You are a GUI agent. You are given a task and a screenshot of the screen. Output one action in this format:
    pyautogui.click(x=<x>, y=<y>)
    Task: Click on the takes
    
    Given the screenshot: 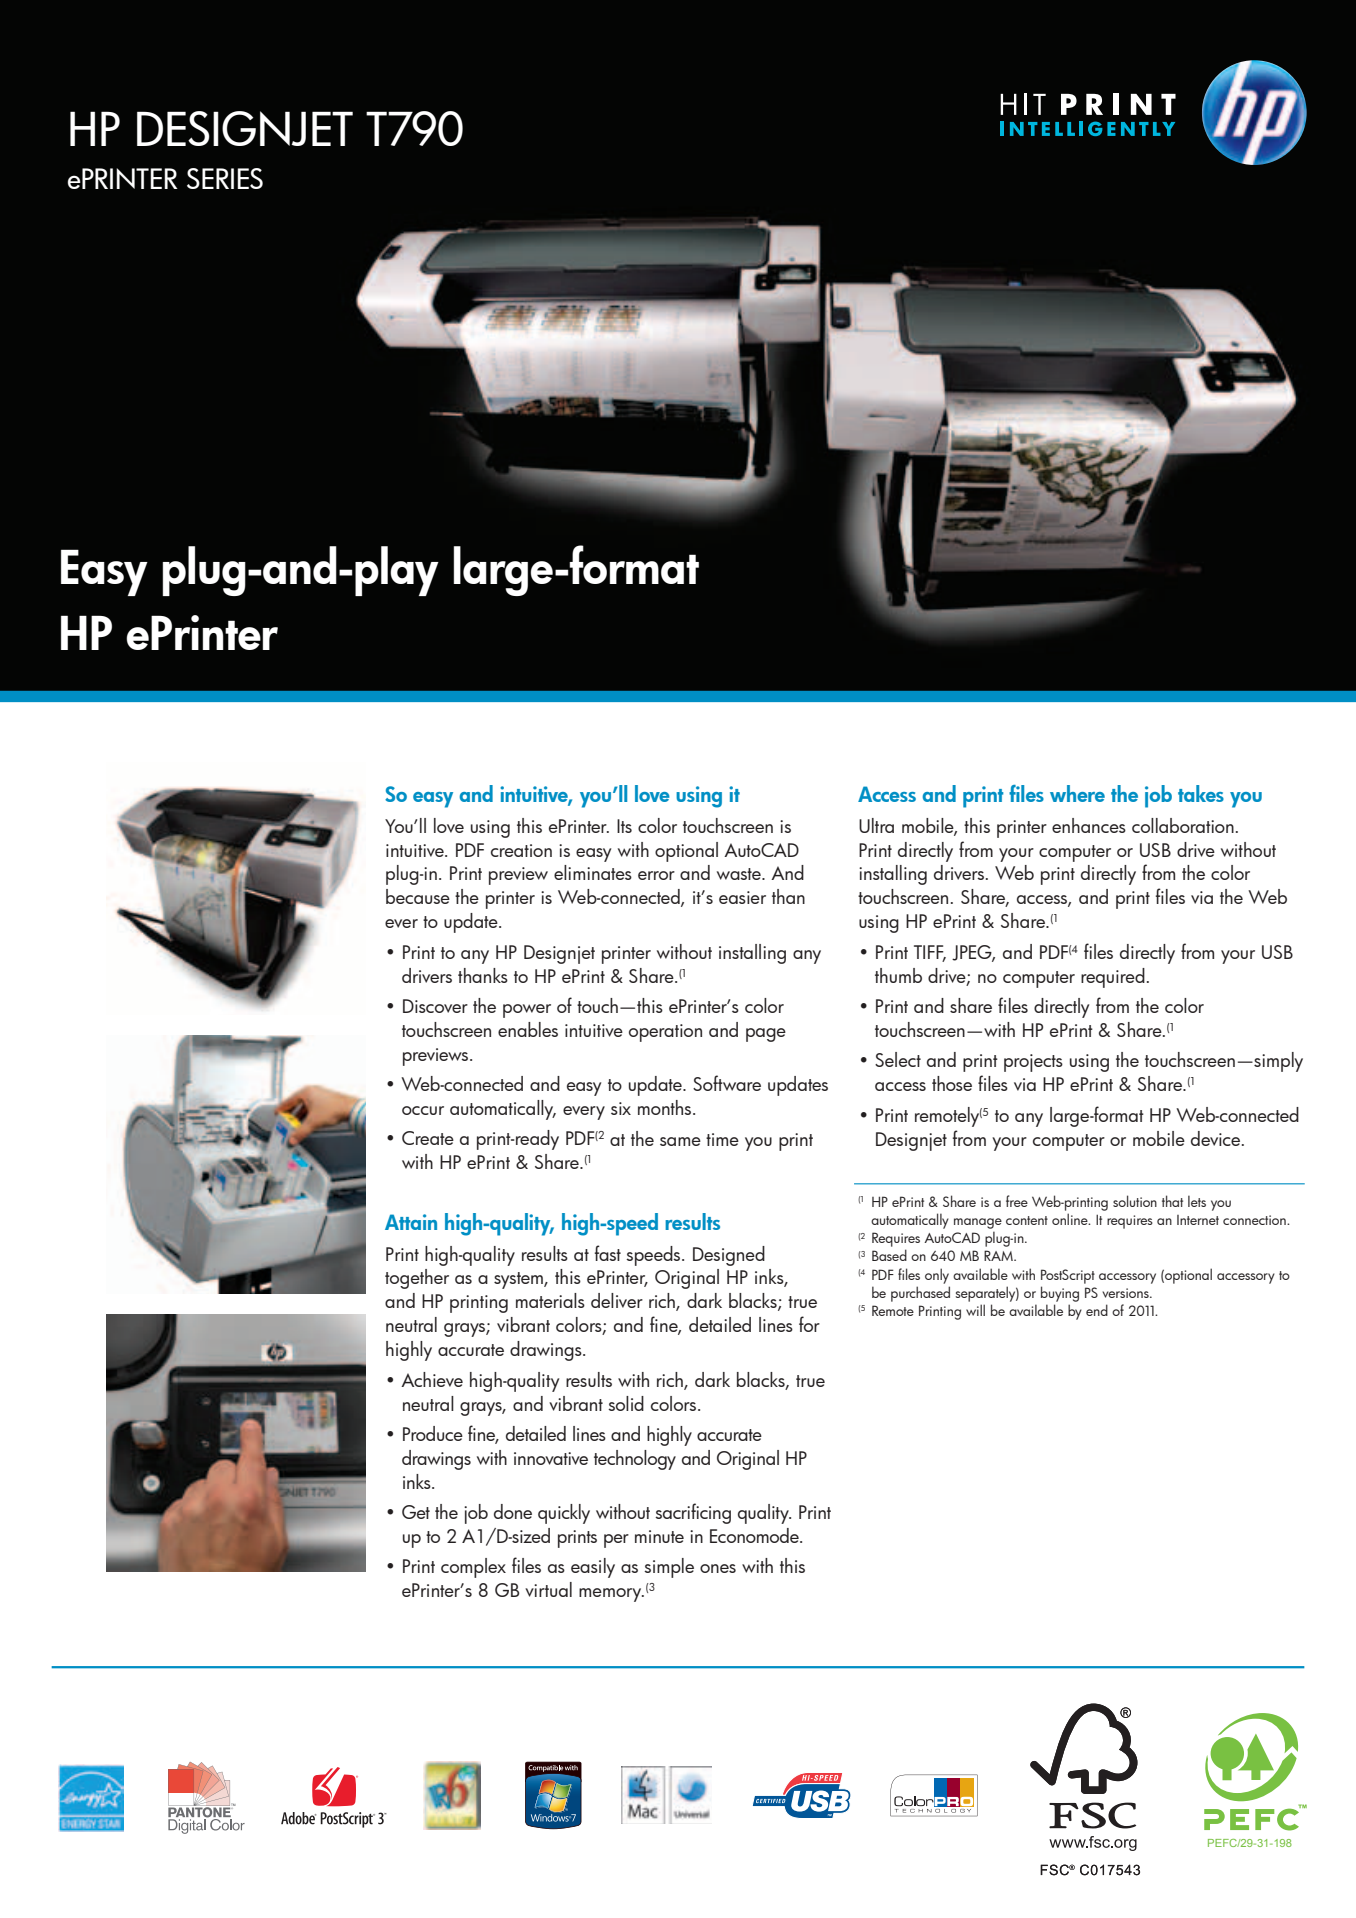 What is the action you would take?
    pyautogui.click(x=1201, y=793)
